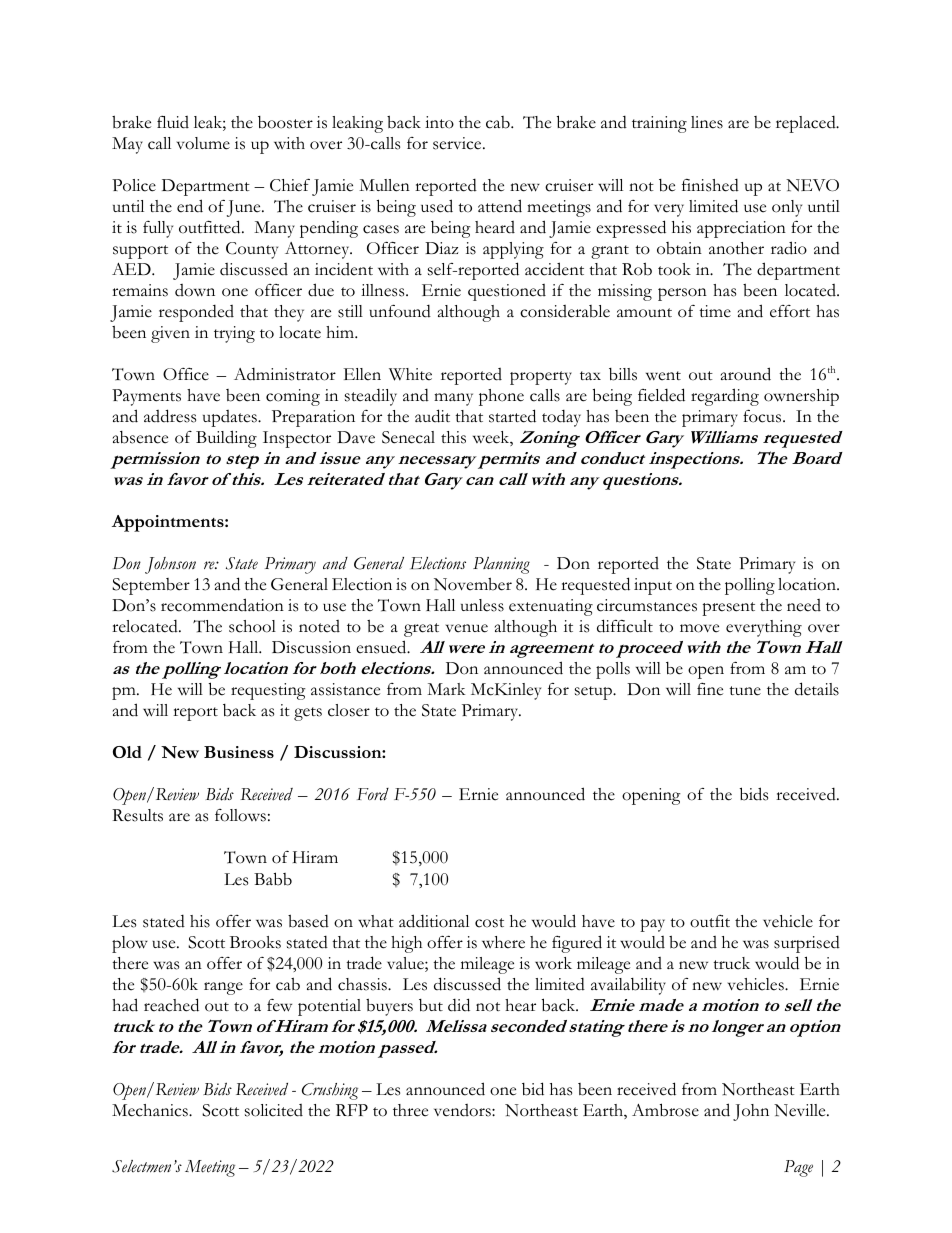  Describe the element at coordinates (458, 143) in the image. I see `service` at that location.
